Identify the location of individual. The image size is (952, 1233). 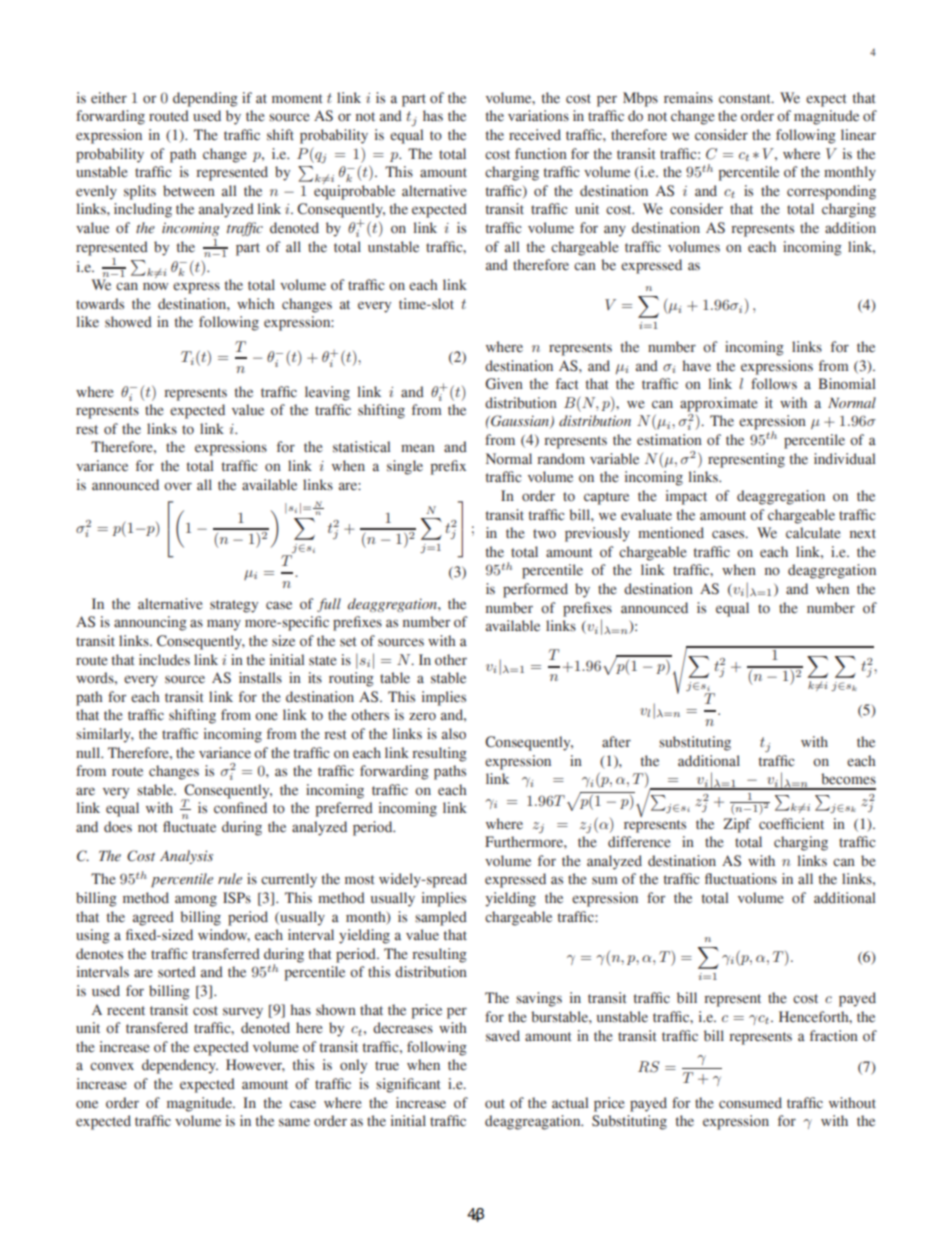
(844, 459).
